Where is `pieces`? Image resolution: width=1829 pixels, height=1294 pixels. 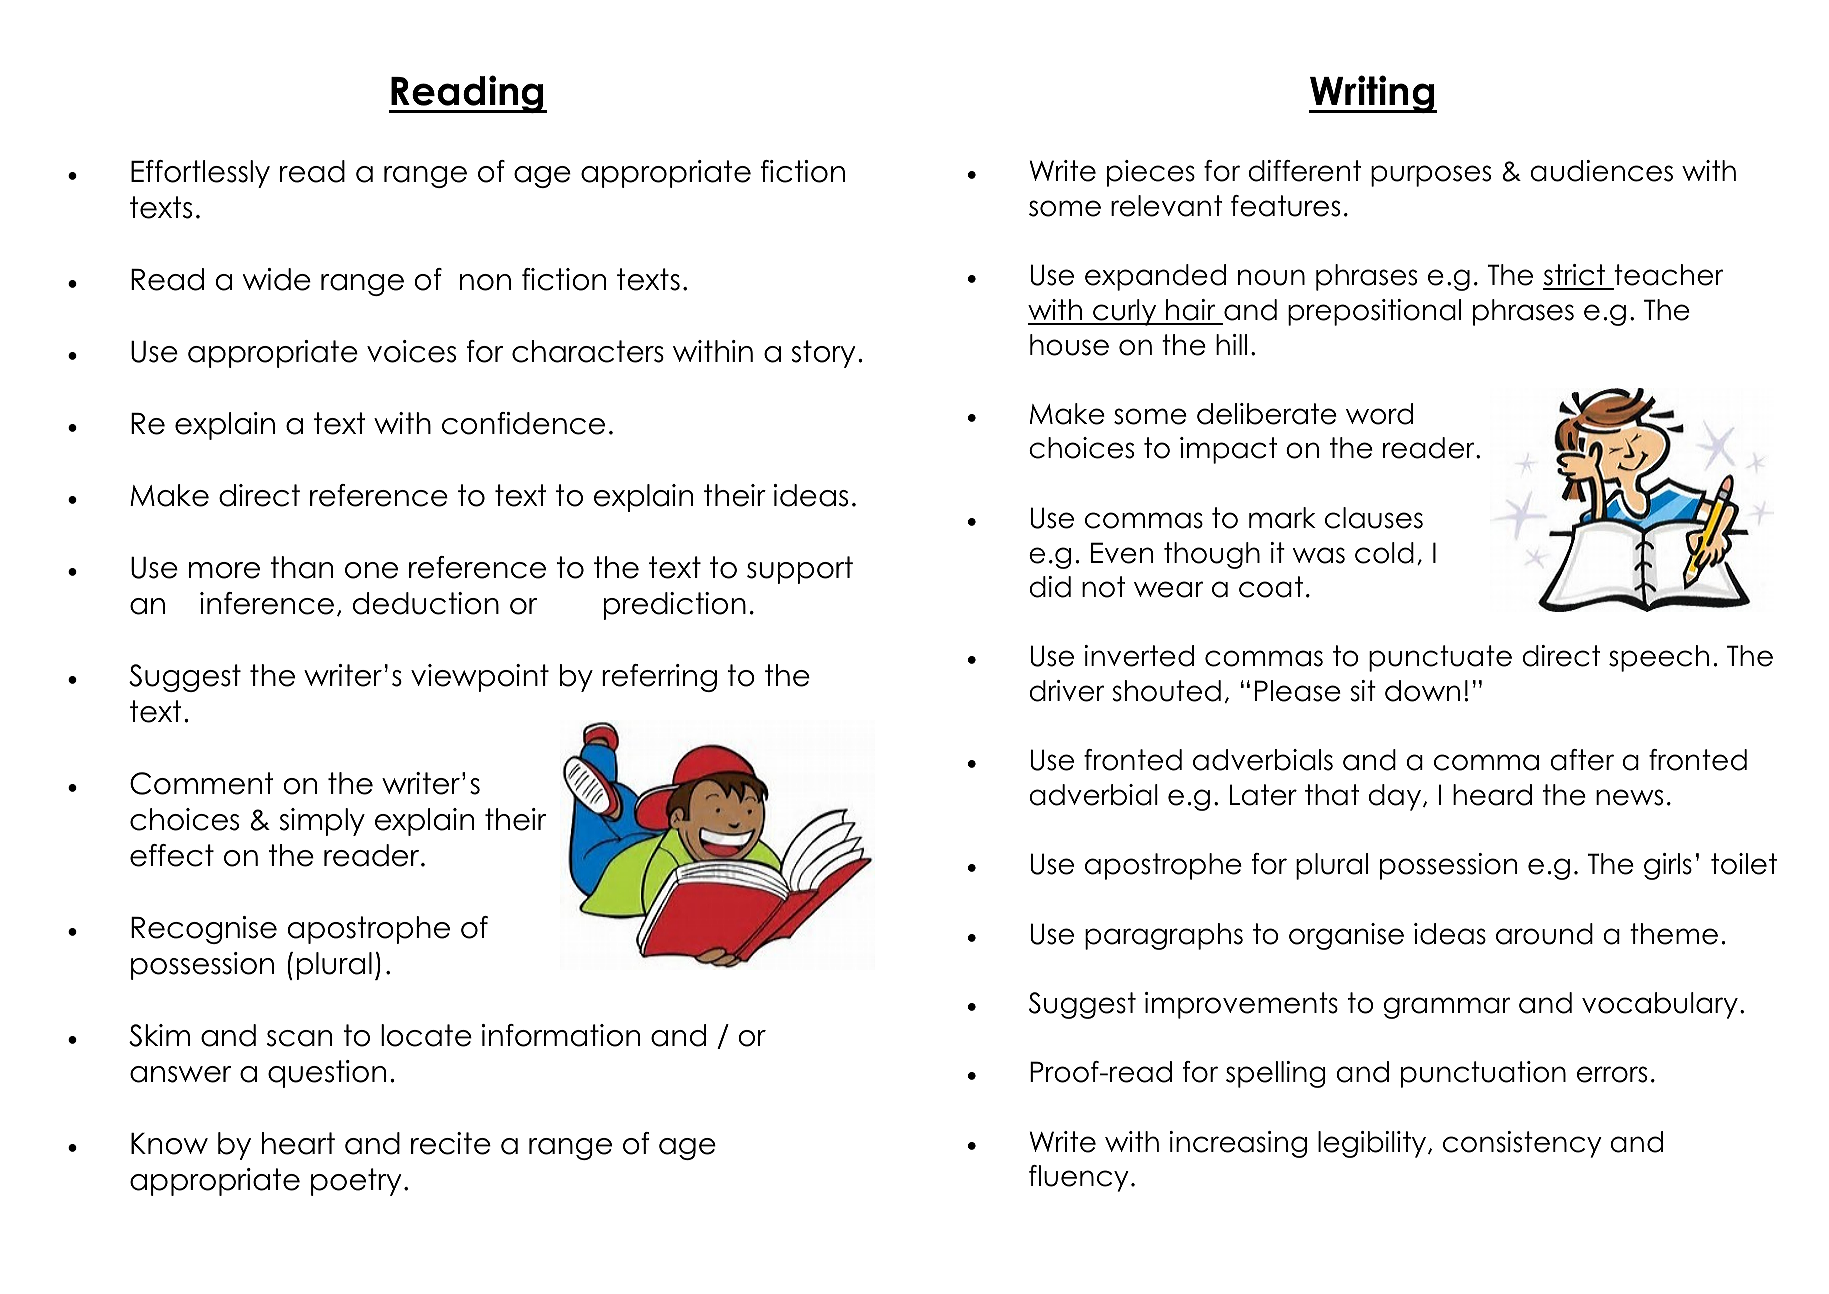
pieces is located at coordinates (1151, 173).
